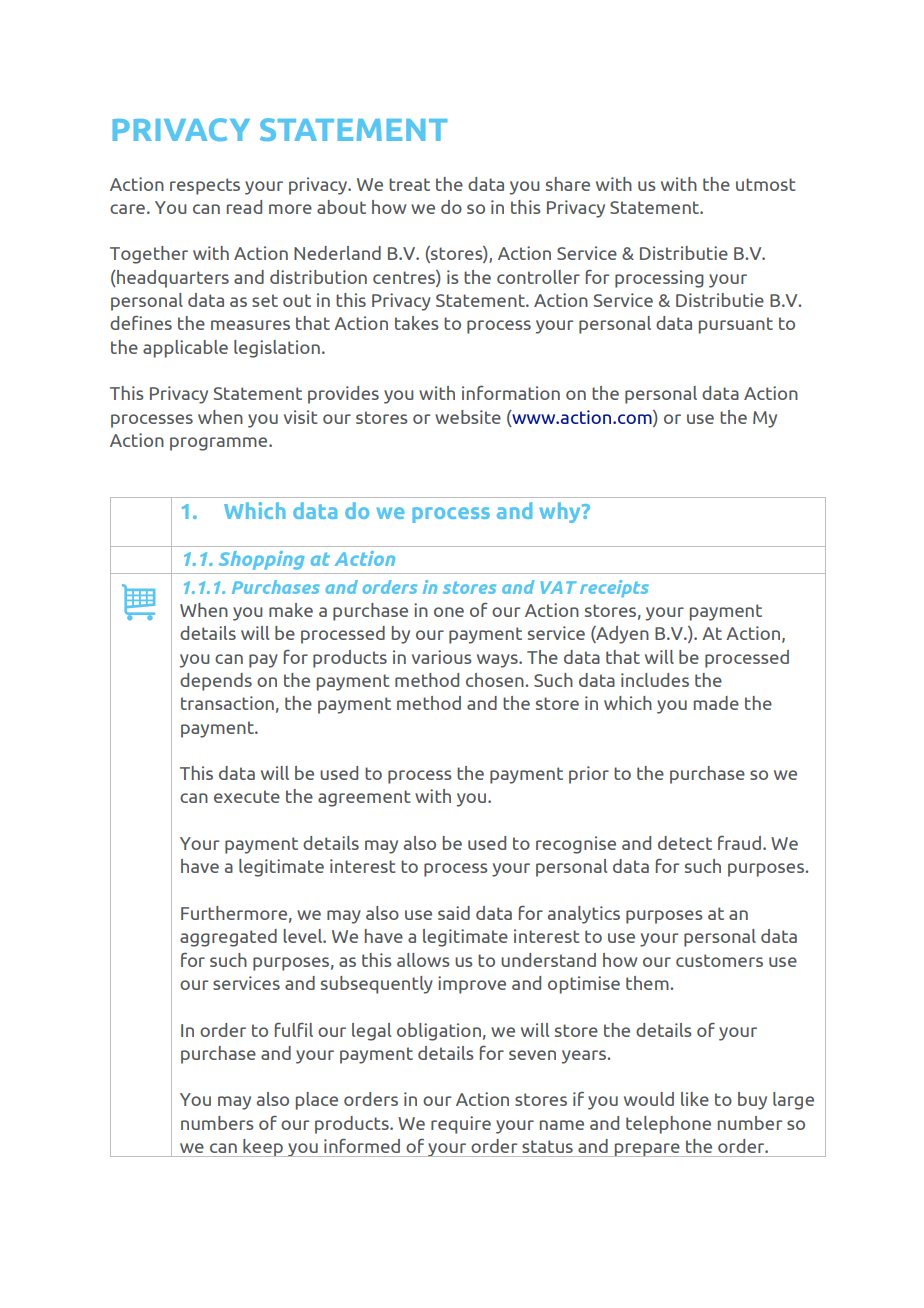 The width and height of the screenshot is (924, 1308). Describe the element at coordinates (263, 1148) in the screenshot. I see `keep` at that location.
